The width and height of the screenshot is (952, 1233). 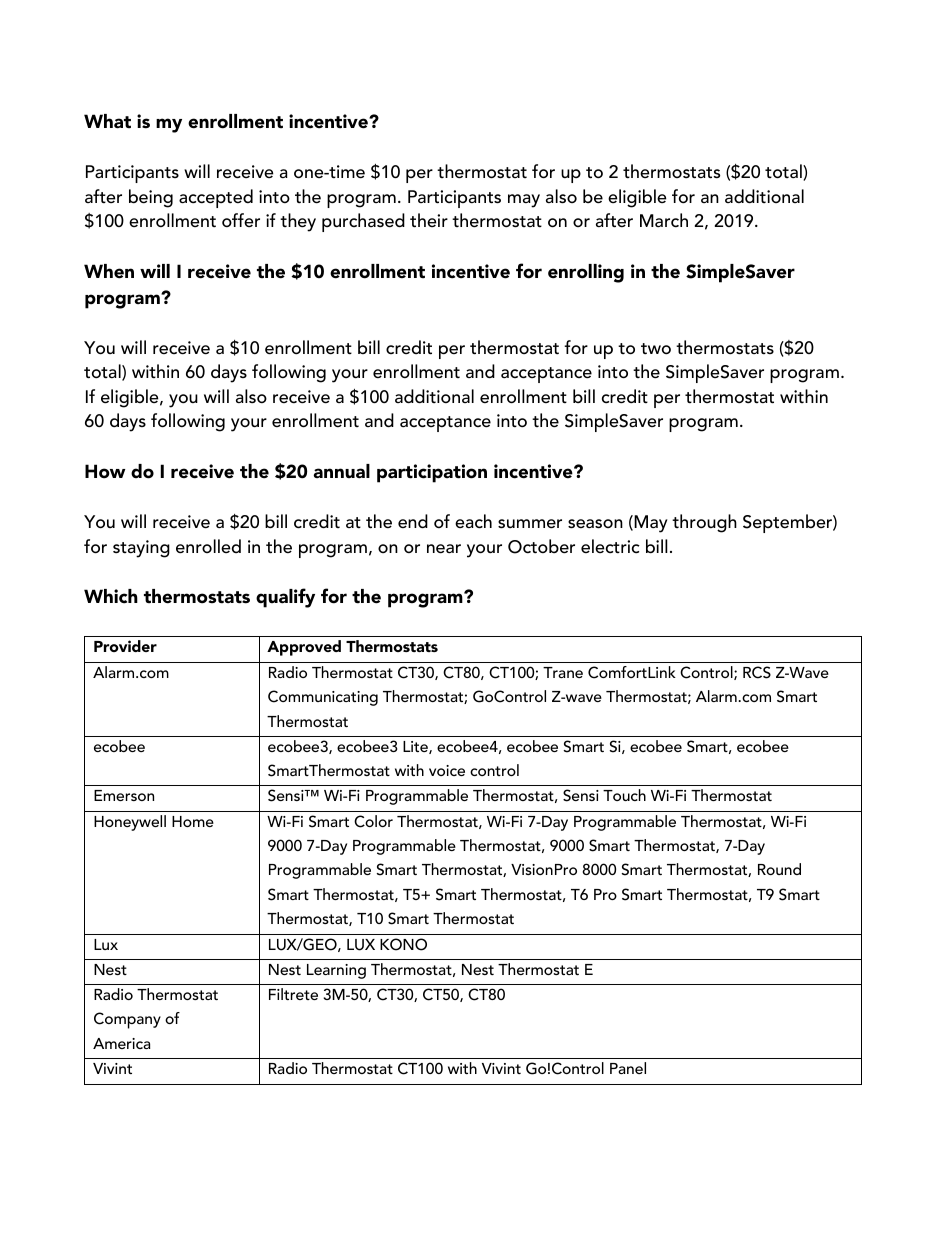 What do you see at coordinates (429, 220) in the screenshot?
I see `their` at bounding box center [429, 220].
